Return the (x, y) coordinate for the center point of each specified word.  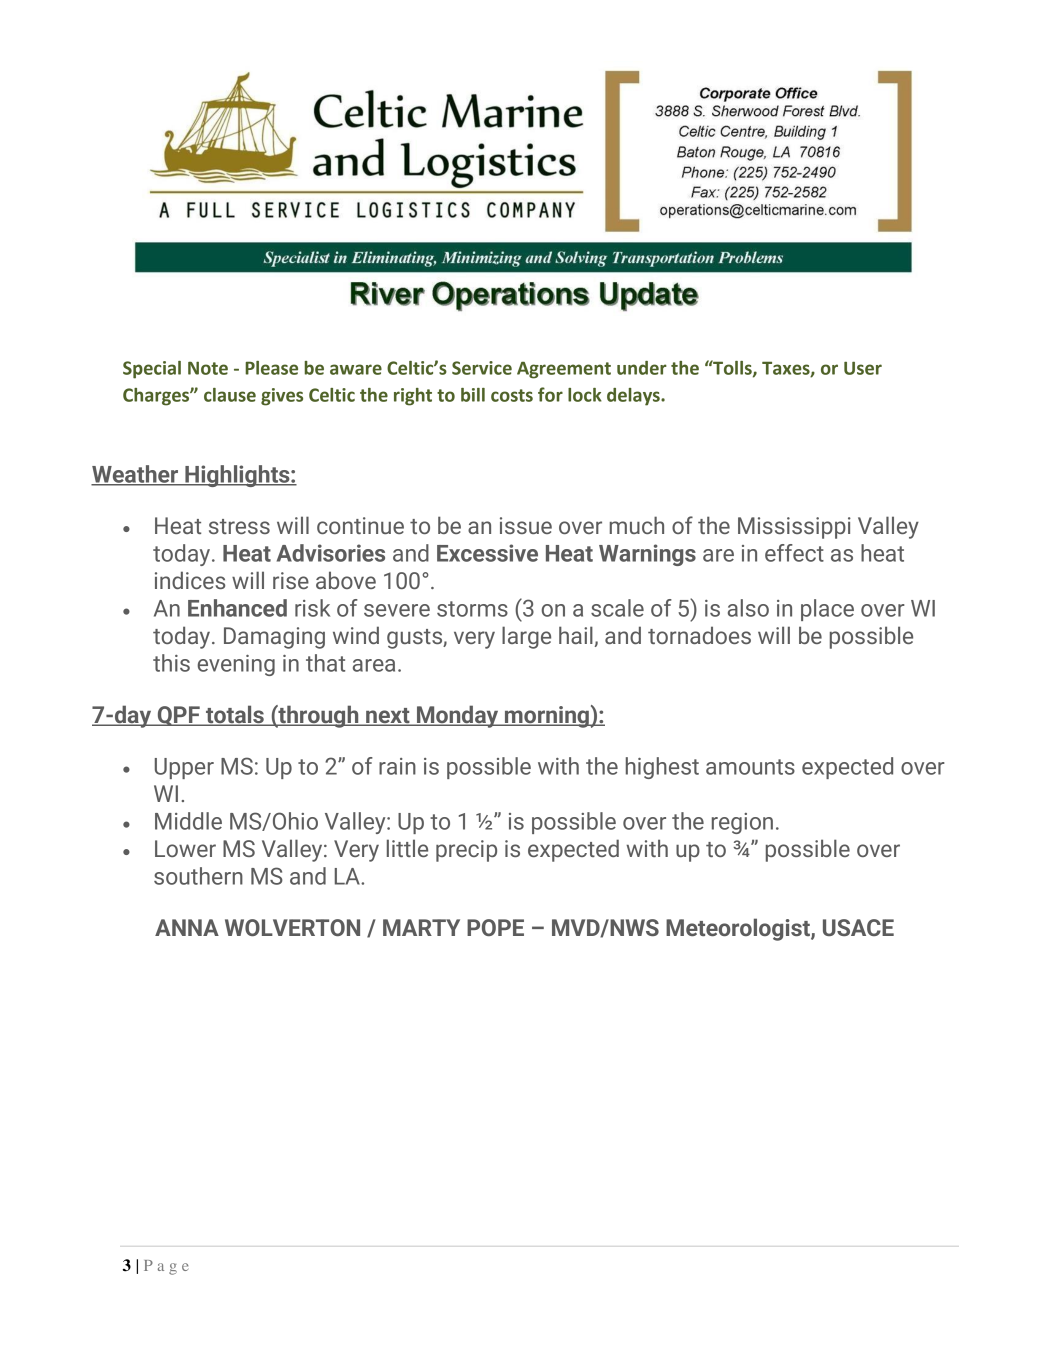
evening (236, 665)
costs (512, 395)
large (526, 637)
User (863, 368)
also (748, 608)
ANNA (187, 927)
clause (230, 395)
